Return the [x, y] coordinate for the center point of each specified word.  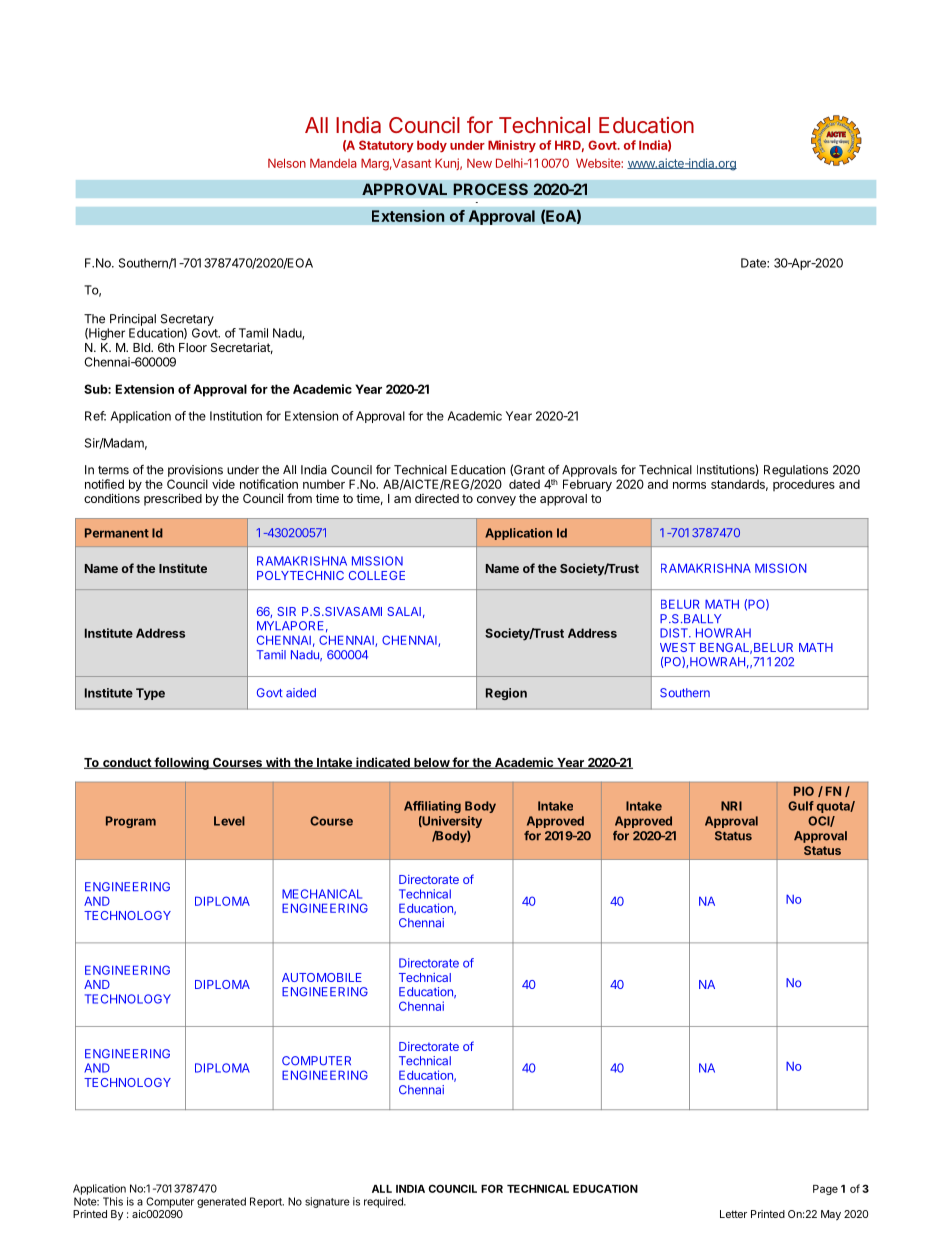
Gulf [801, 806]
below [431, 763]
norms [689, 485]
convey [496, 501]
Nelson [287, 163]
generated [221, 1202]
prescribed [173, 499]
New [479, 163]
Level [229, 821]
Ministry [512, 146]
